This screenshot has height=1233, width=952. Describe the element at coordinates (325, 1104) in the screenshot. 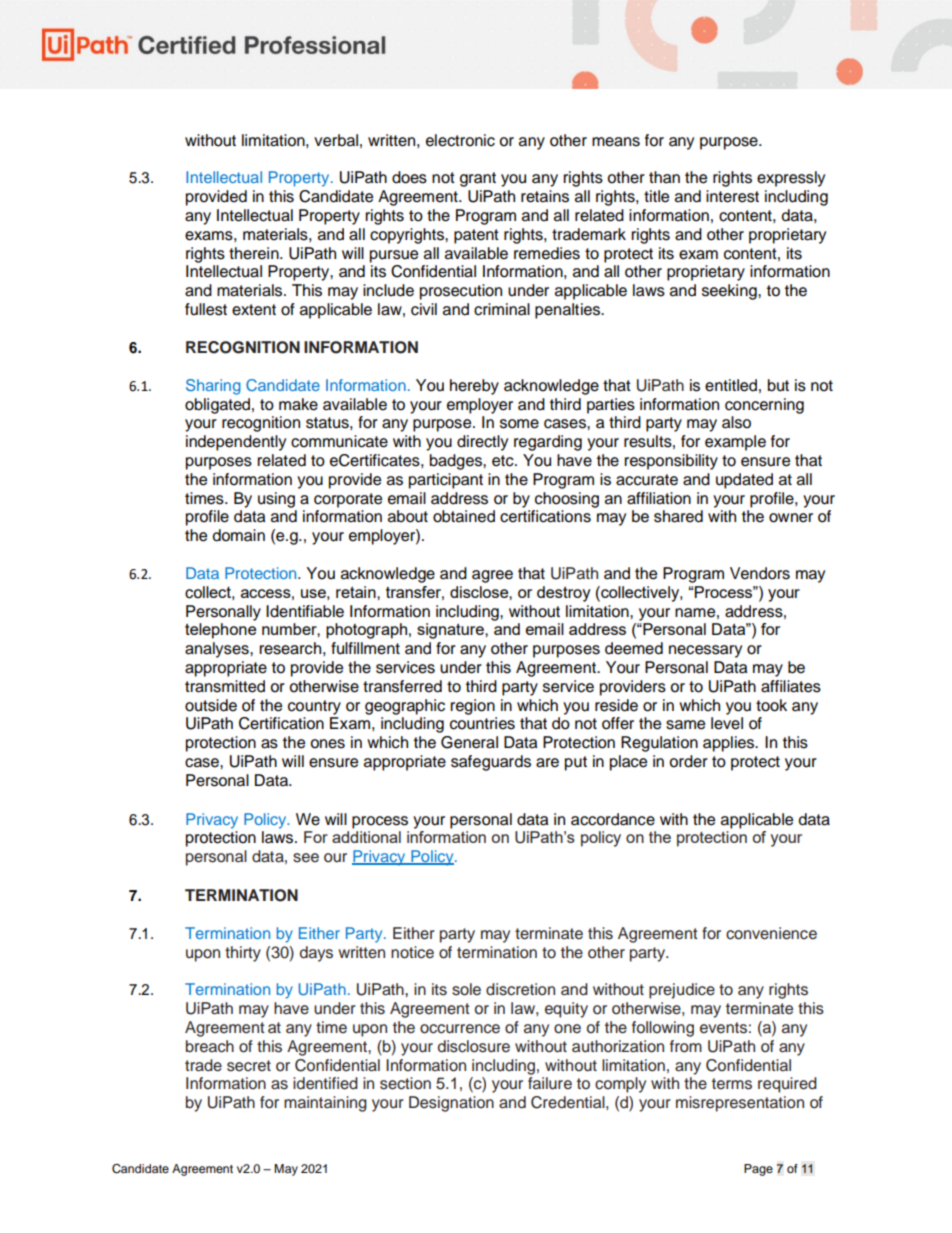

I see `maintaining` at that location.
